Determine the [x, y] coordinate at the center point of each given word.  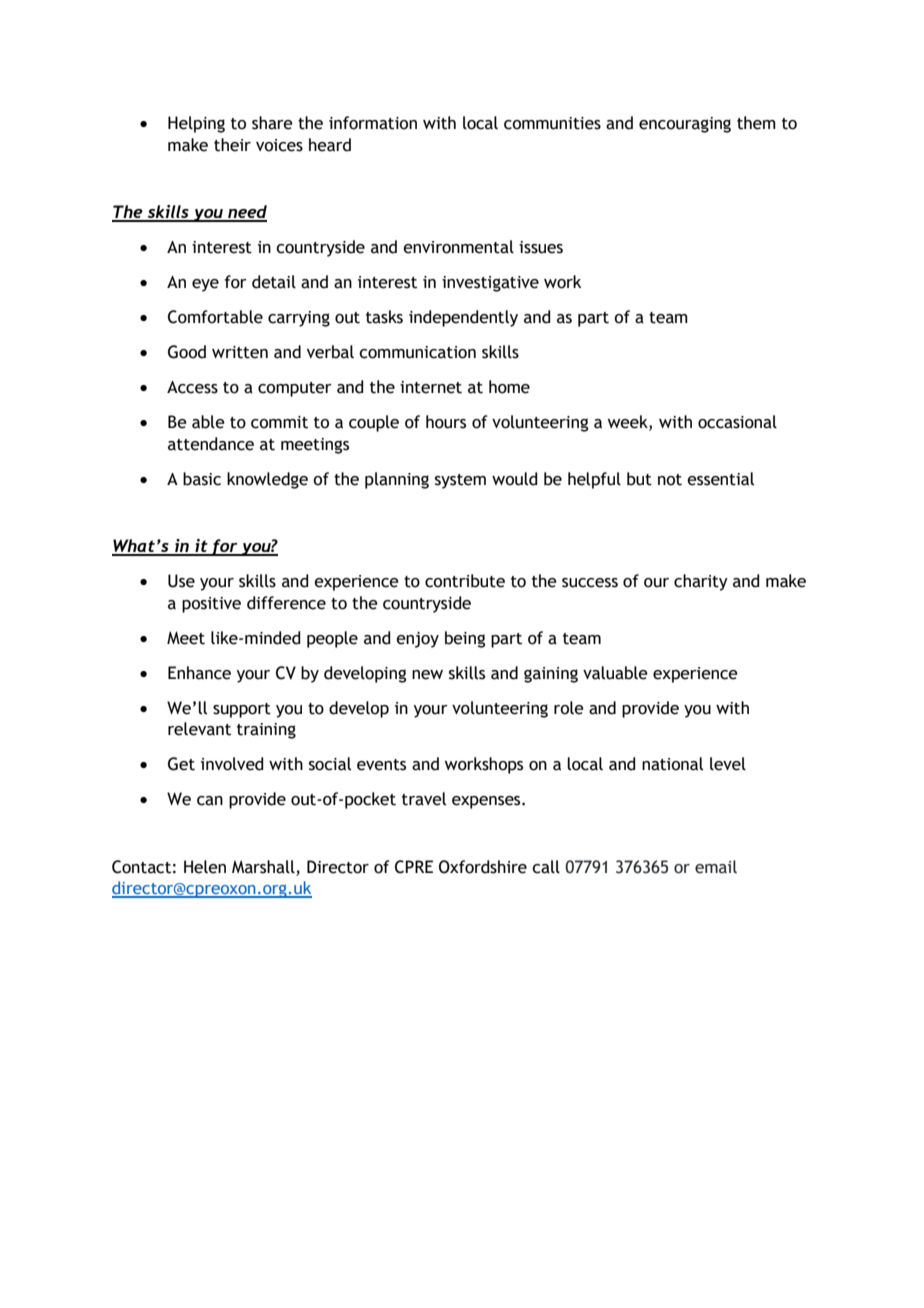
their [232, 145]
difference [286, 603]
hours [446, 422]
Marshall [263, 867]
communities [552, 123]
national [672, 764]
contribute [465, 581]
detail [274, 282]
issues [541, 247]
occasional [737, 422]
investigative [490, 284]
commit [279, 422]
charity [701, 582]
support [242, 710]
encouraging [685, 125]
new [427, 675]
